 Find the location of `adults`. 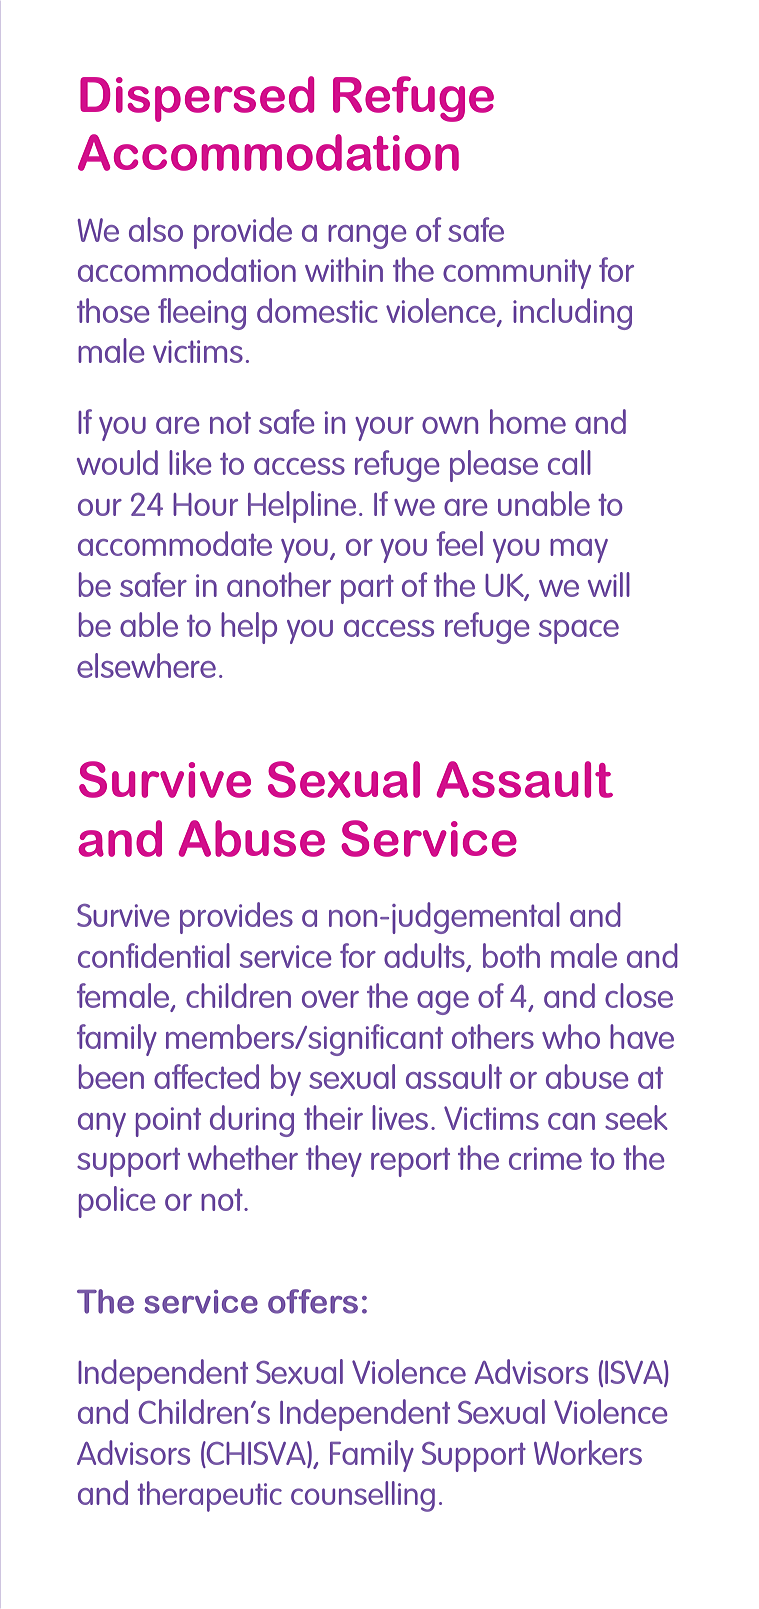

adults is located at coordinates (425, 956).
